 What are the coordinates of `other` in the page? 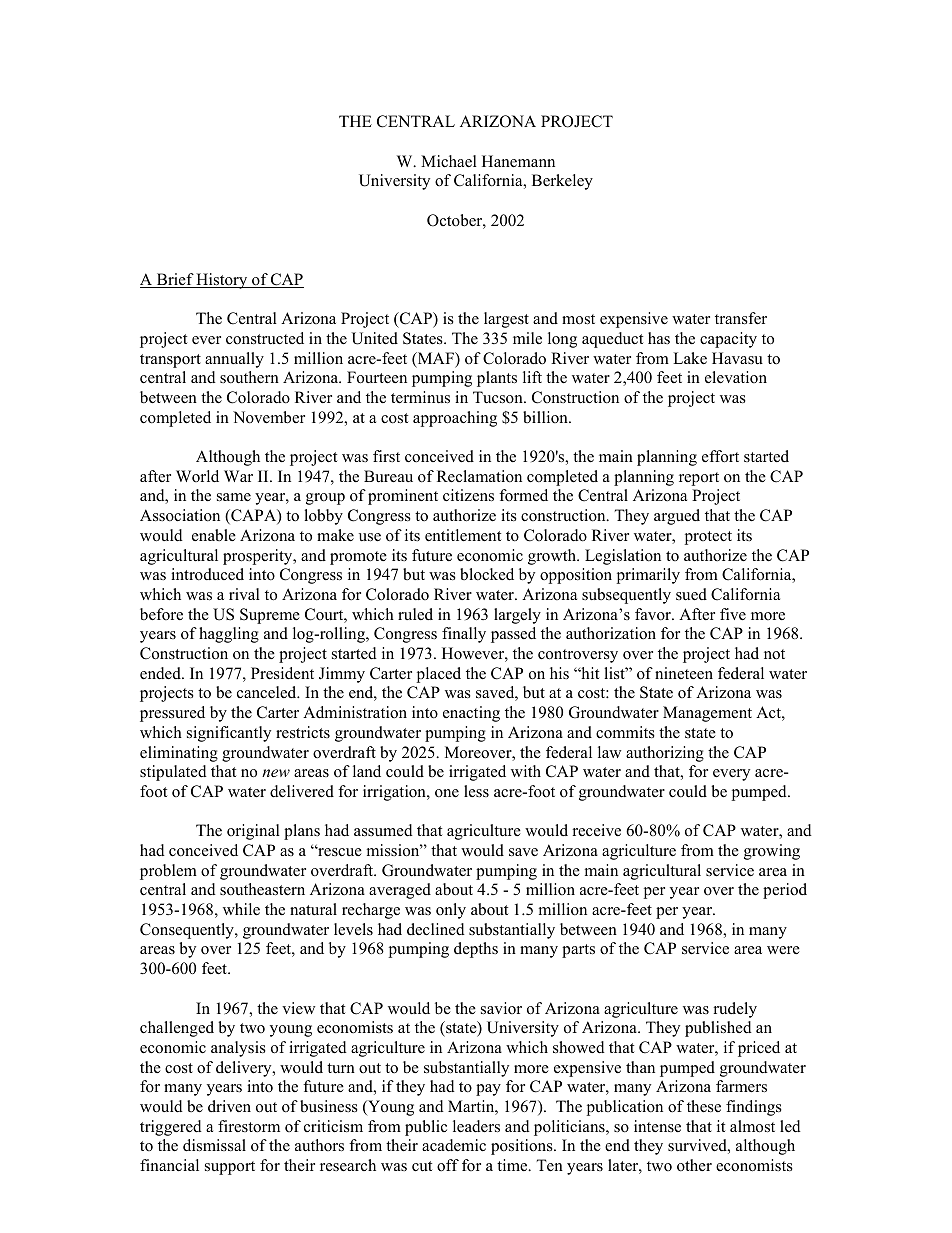 It's located at (694, 1165).
